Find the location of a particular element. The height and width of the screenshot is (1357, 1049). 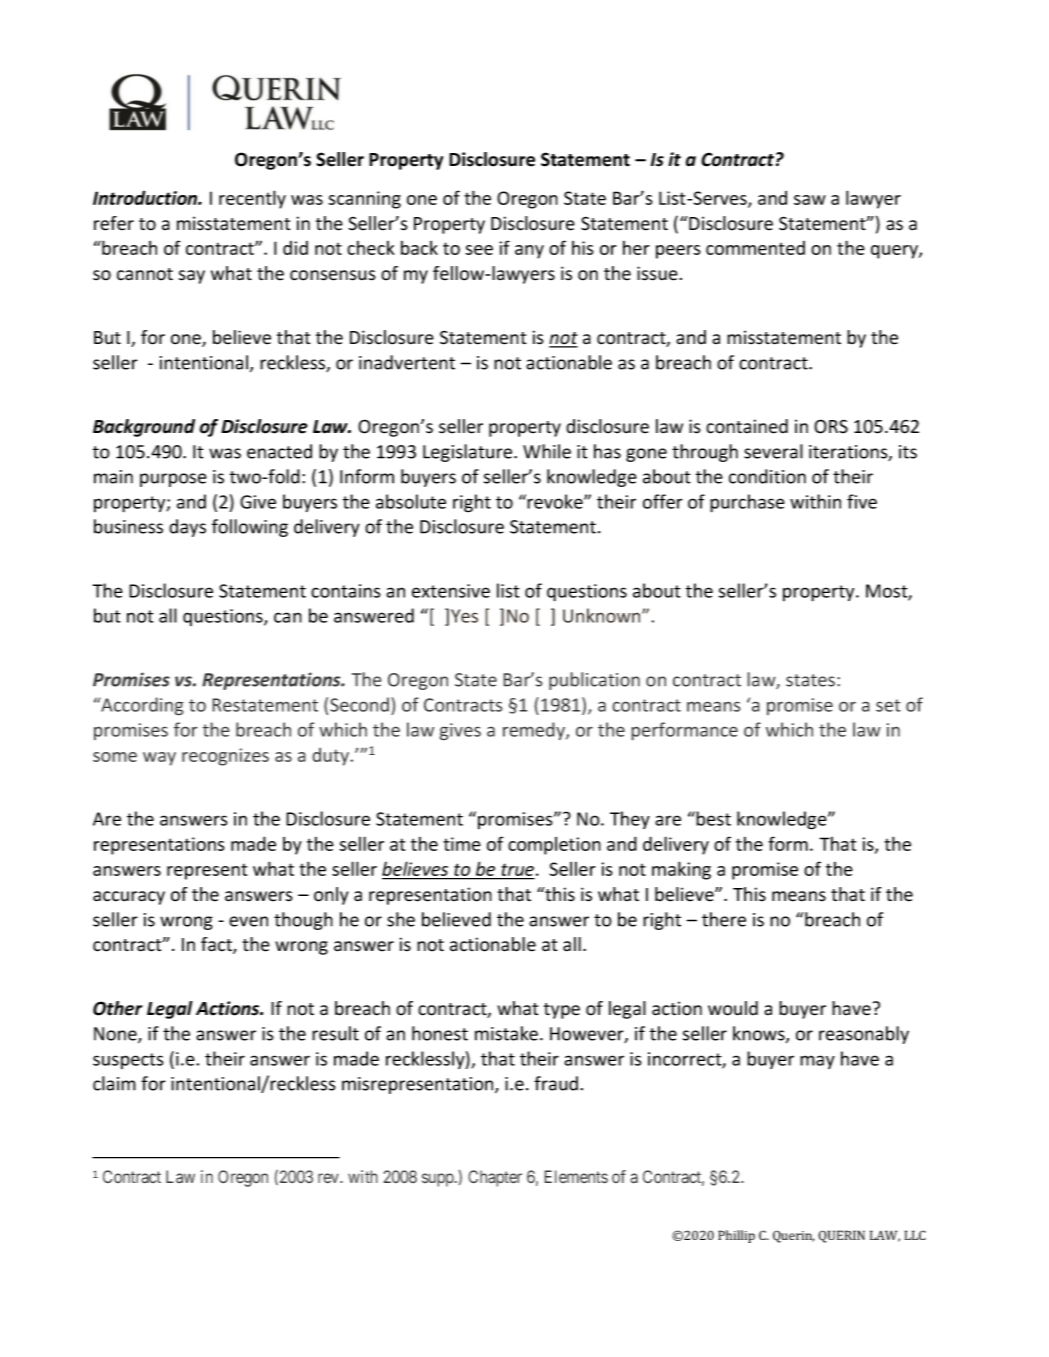

even is located at coordinates (248, 921).
